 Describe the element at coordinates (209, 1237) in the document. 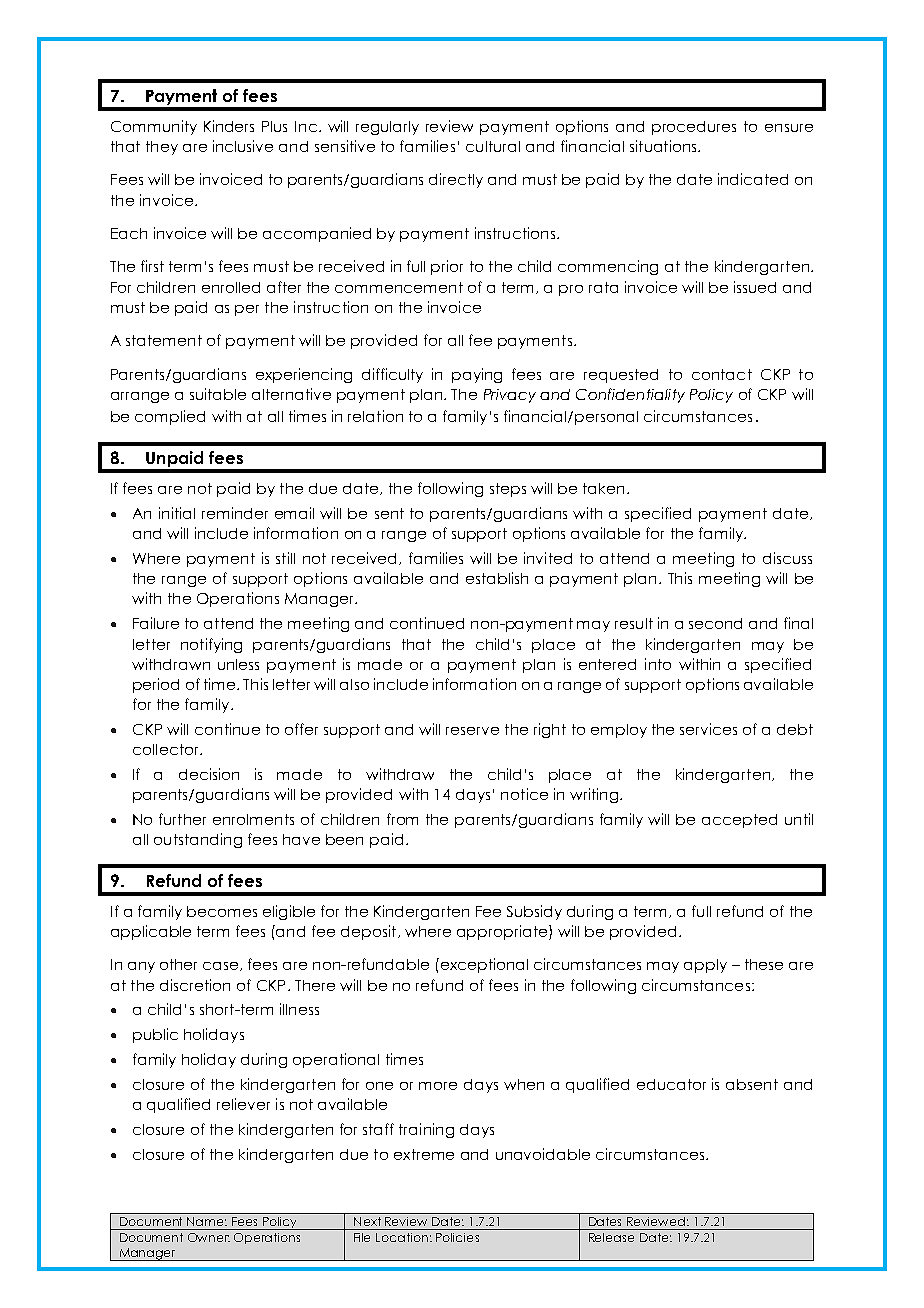

I see `Owner` at that location.
